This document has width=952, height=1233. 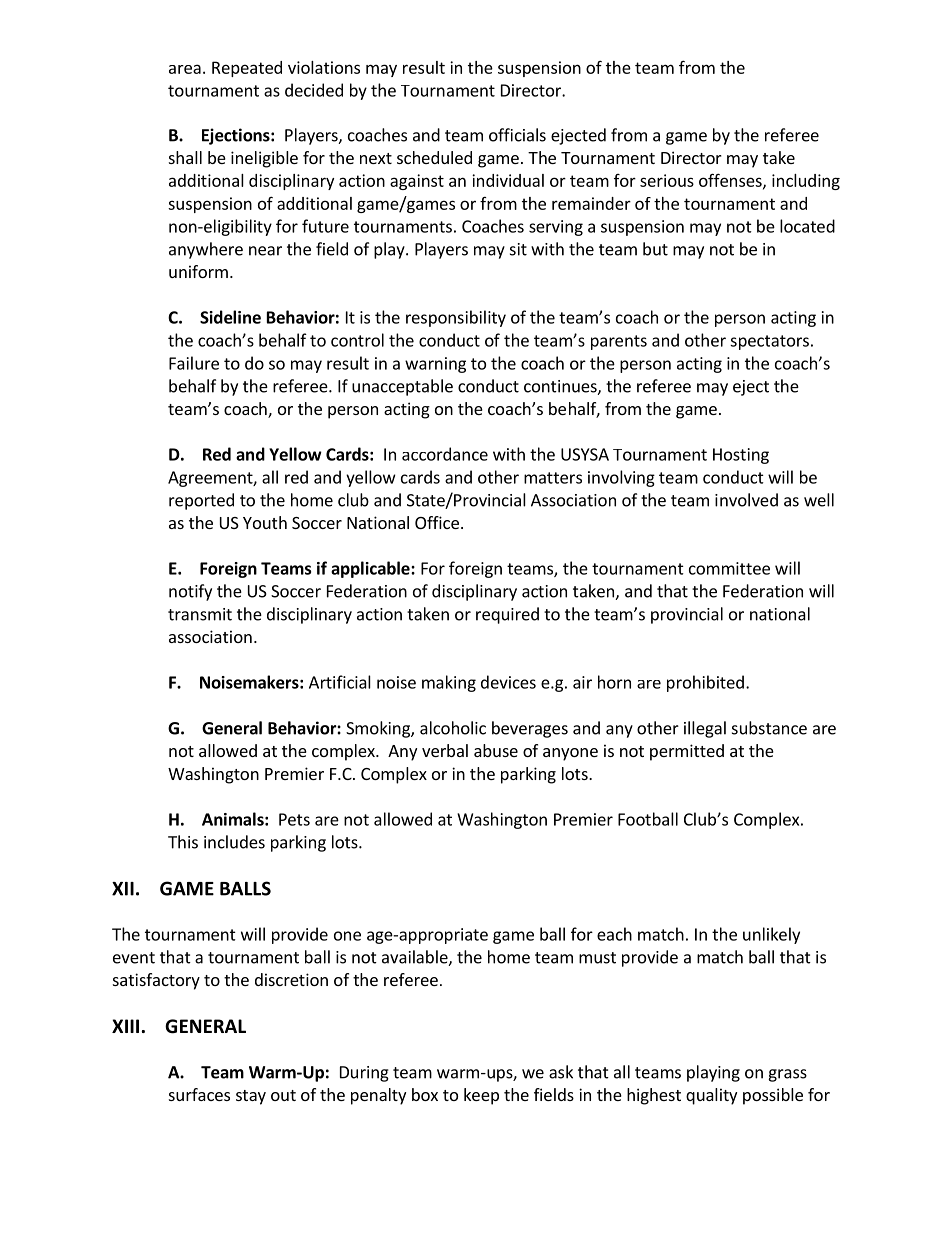 What do you see at coordinates (614, 934) in the document?
I see `each` at bounding box center [614, 934].
